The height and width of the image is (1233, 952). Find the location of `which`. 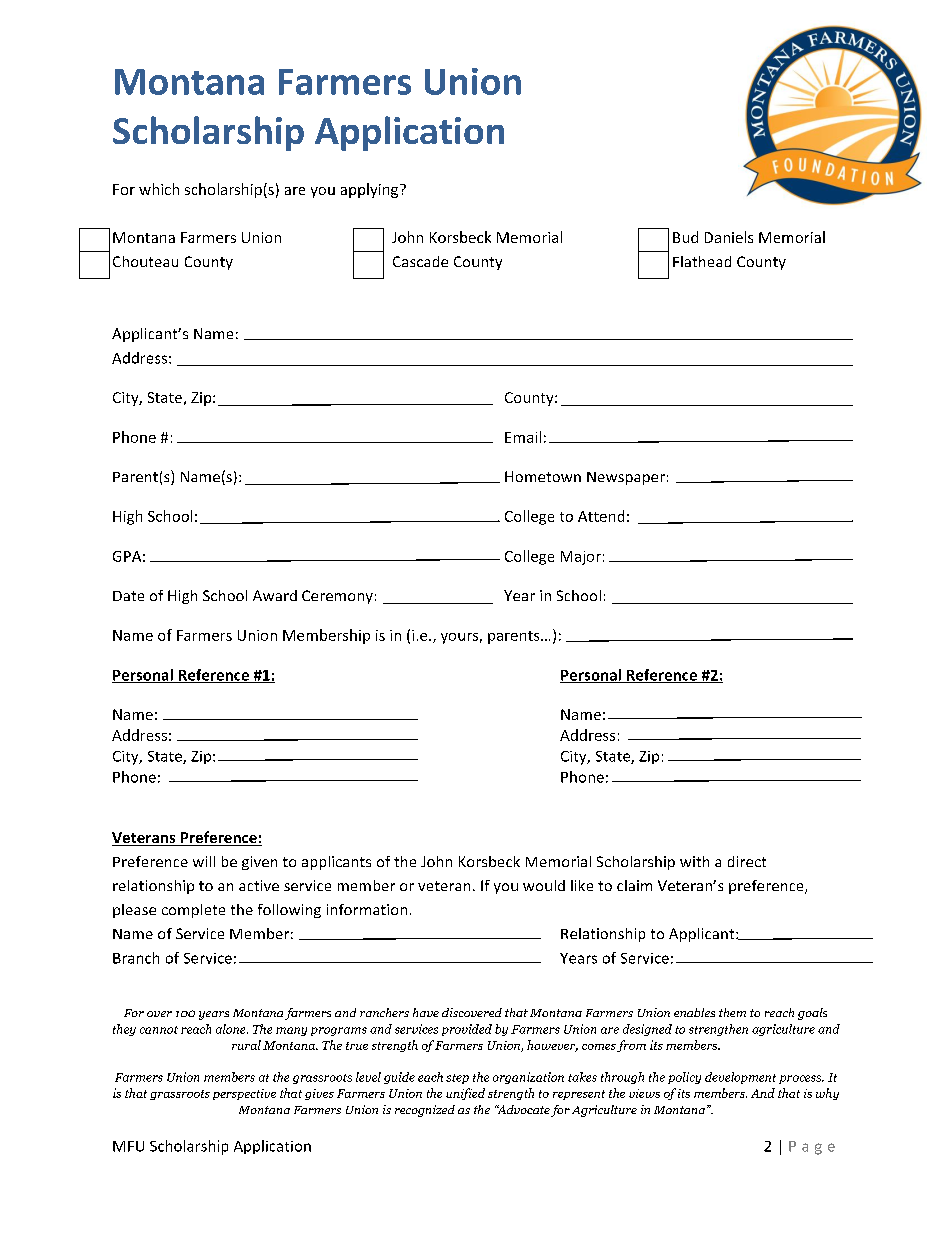

which is located at coordinates (159, 189).
